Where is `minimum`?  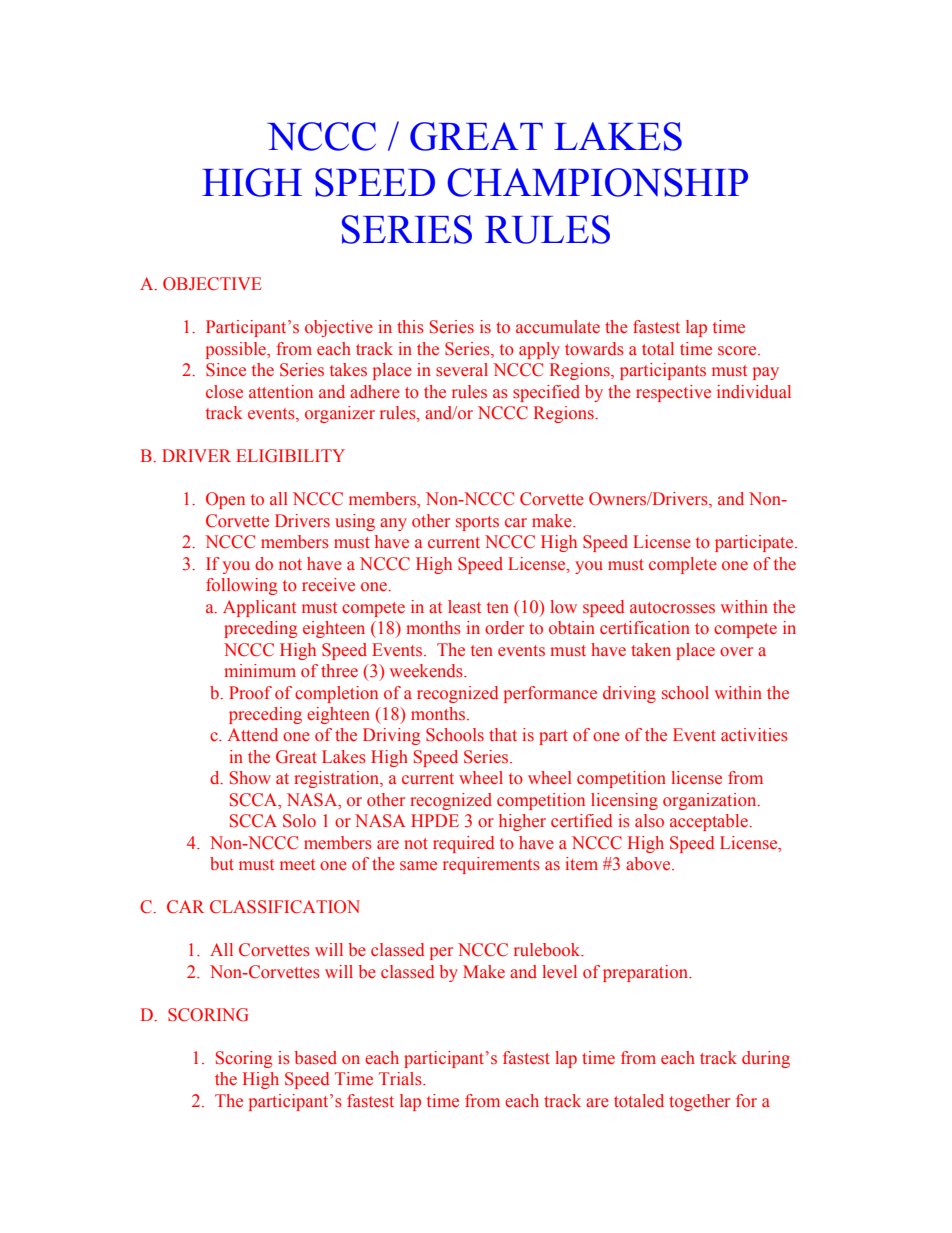 minimum is located at coordinates (260, 670).
